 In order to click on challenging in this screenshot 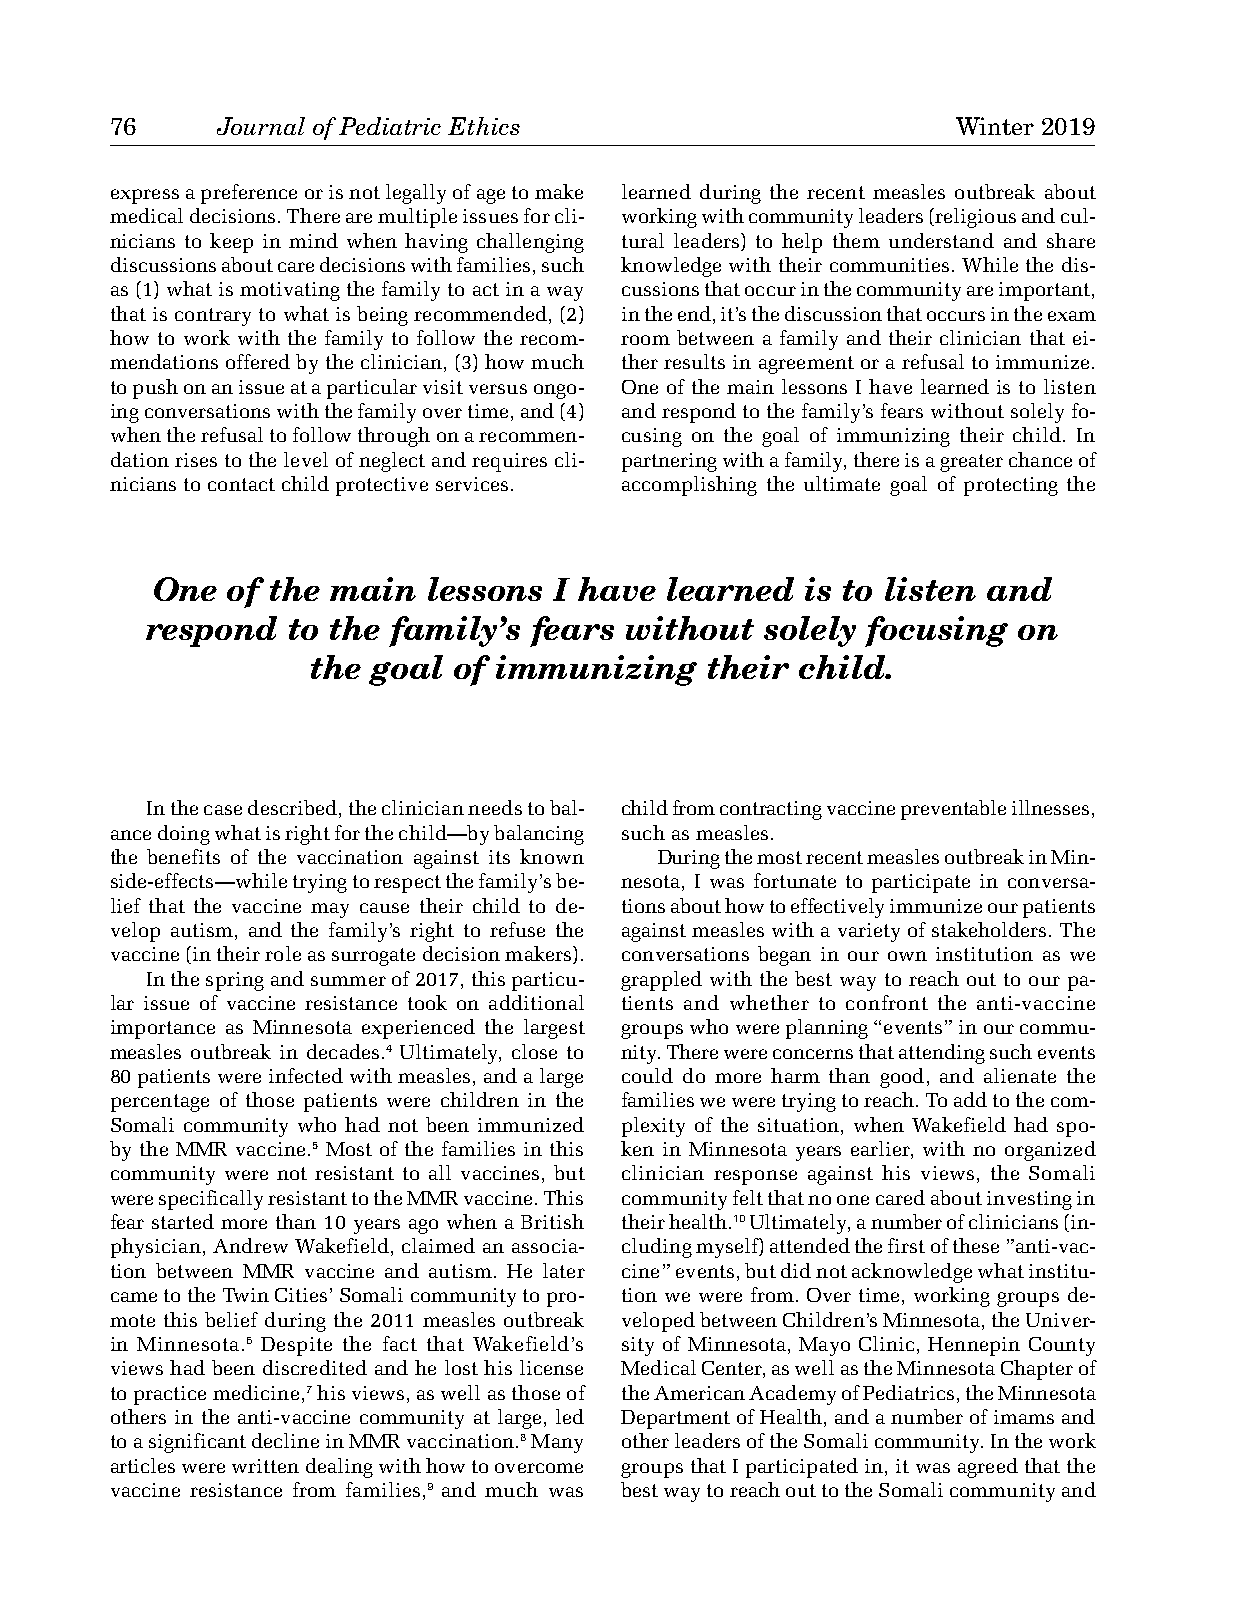, I will do `click(530, 243)`.
